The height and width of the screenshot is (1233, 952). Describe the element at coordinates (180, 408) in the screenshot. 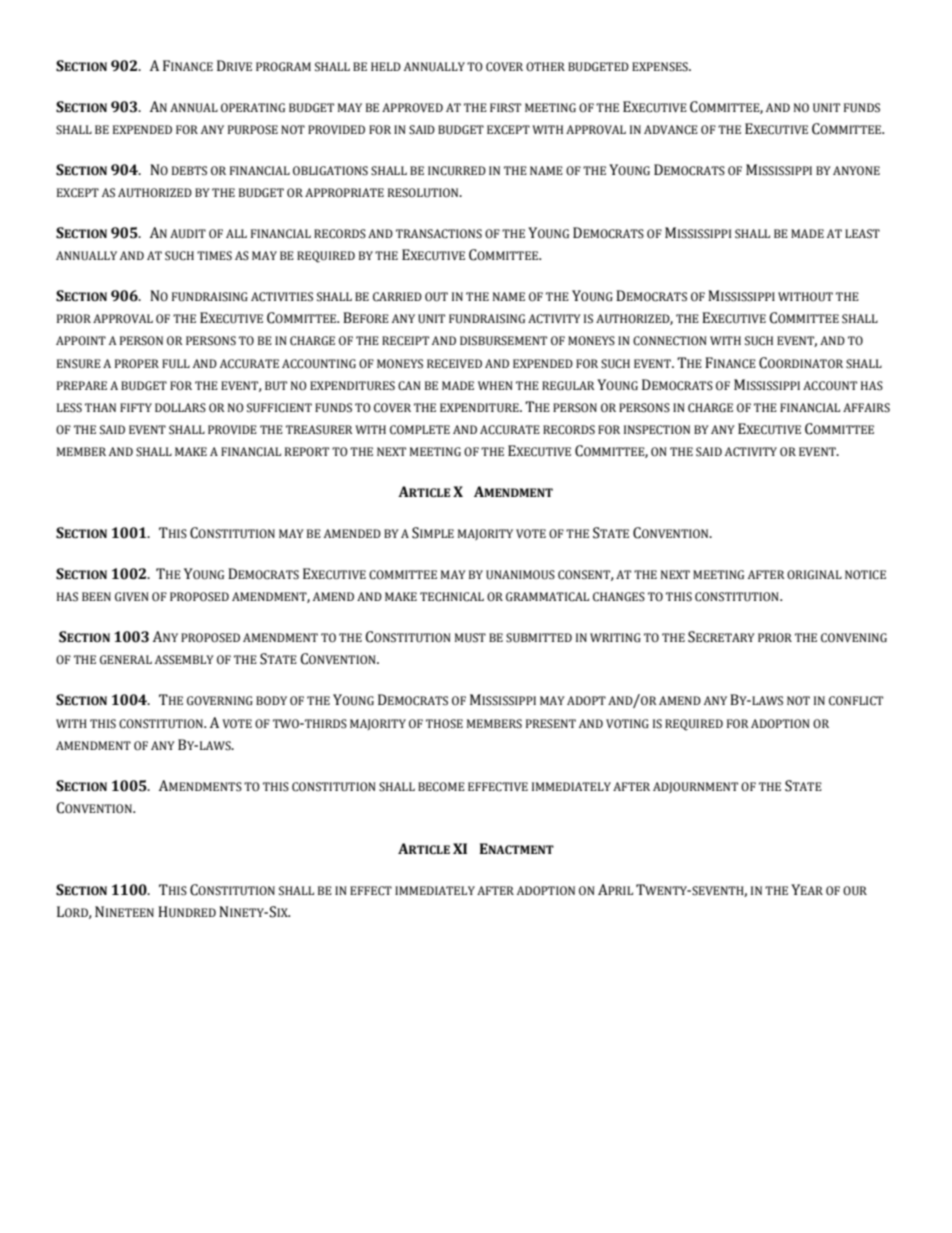

I see `DOLLARS` at that location.
